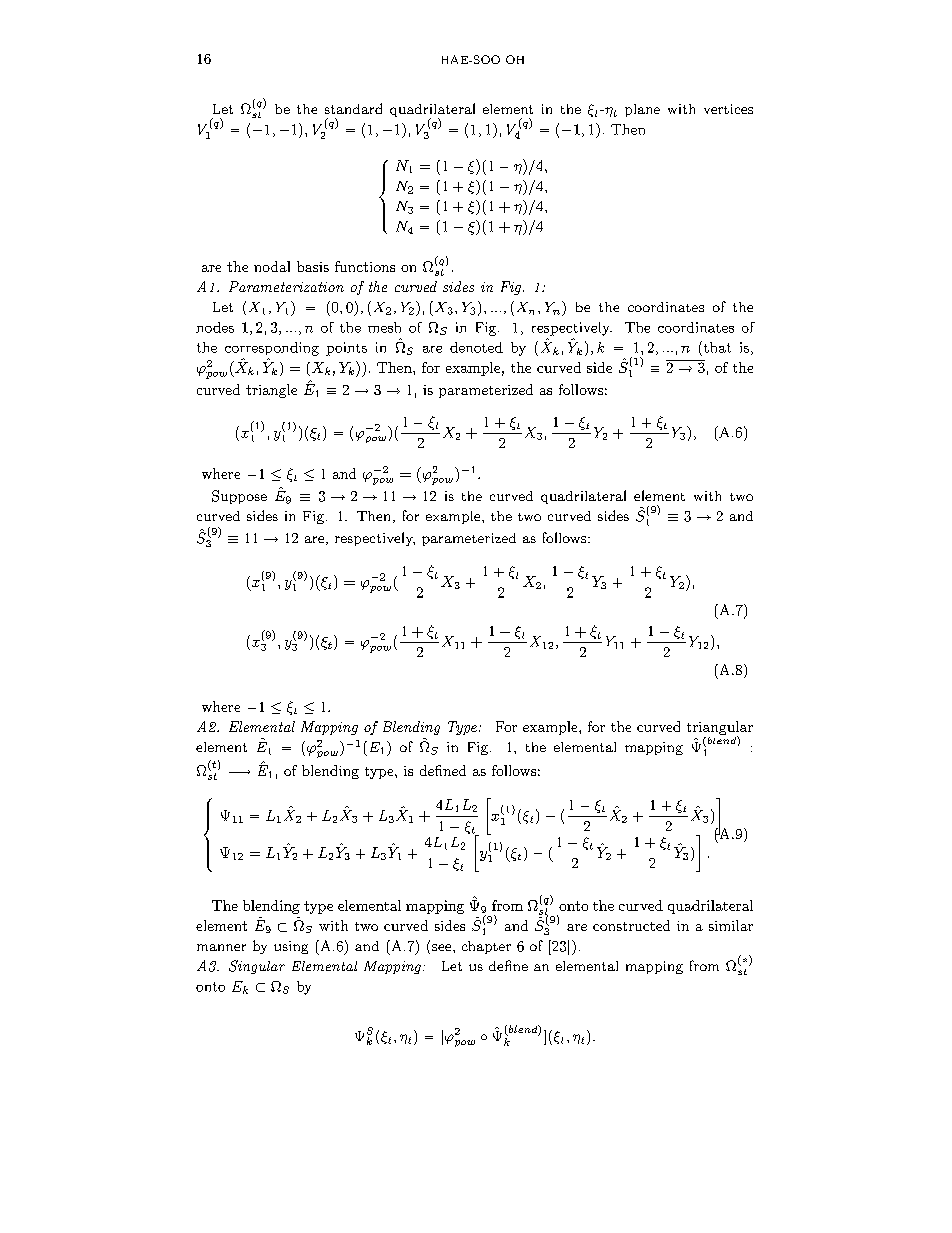  Describe the element at coordinates (476, 347) in the page. I see `denoted` at that location.
